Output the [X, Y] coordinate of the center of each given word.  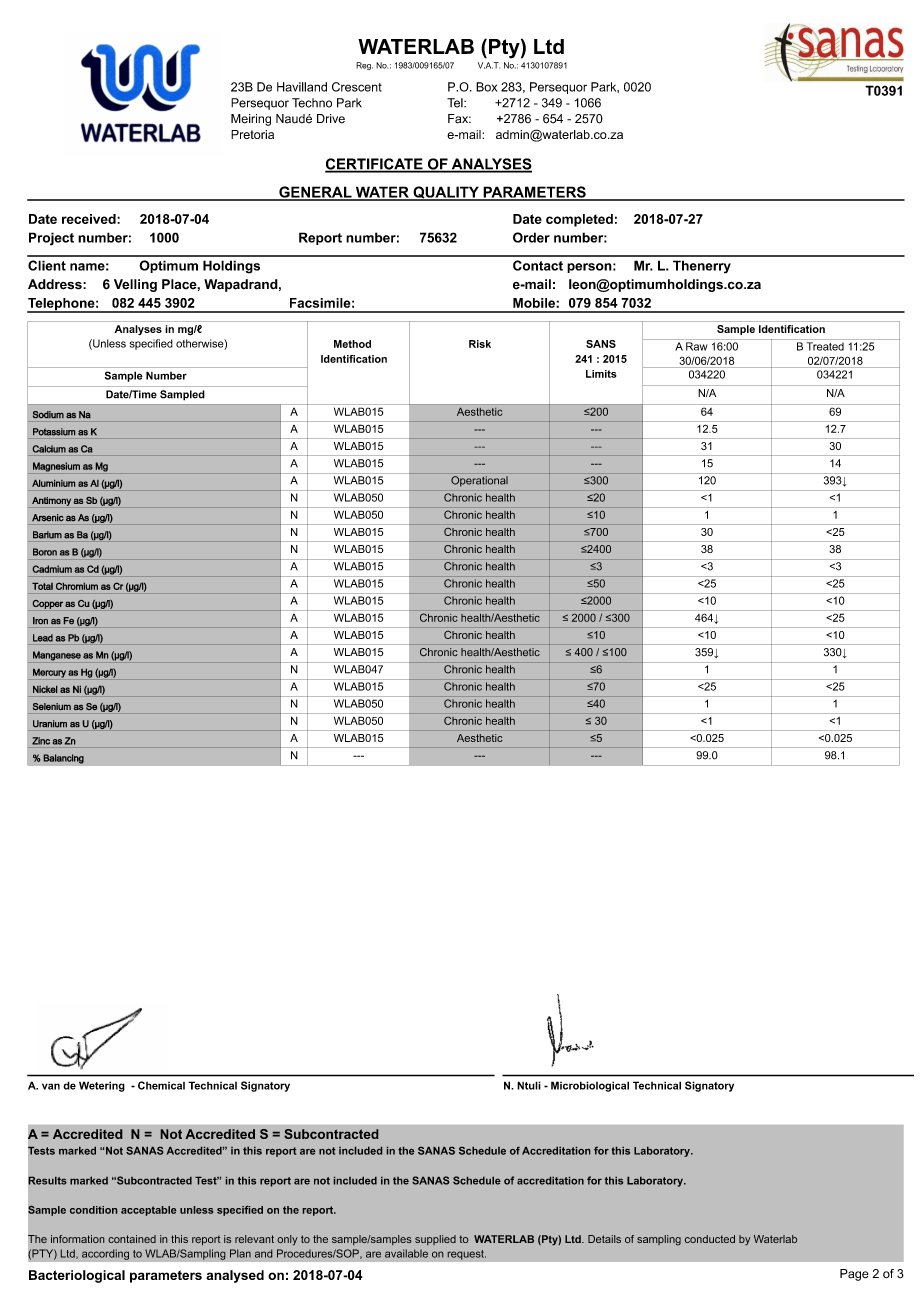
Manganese [57, 656]
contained [132, 1239]
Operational [479, 481]
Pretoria [252, 134]
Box [486, 87]
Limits [601, 374]
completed [579, 220]
